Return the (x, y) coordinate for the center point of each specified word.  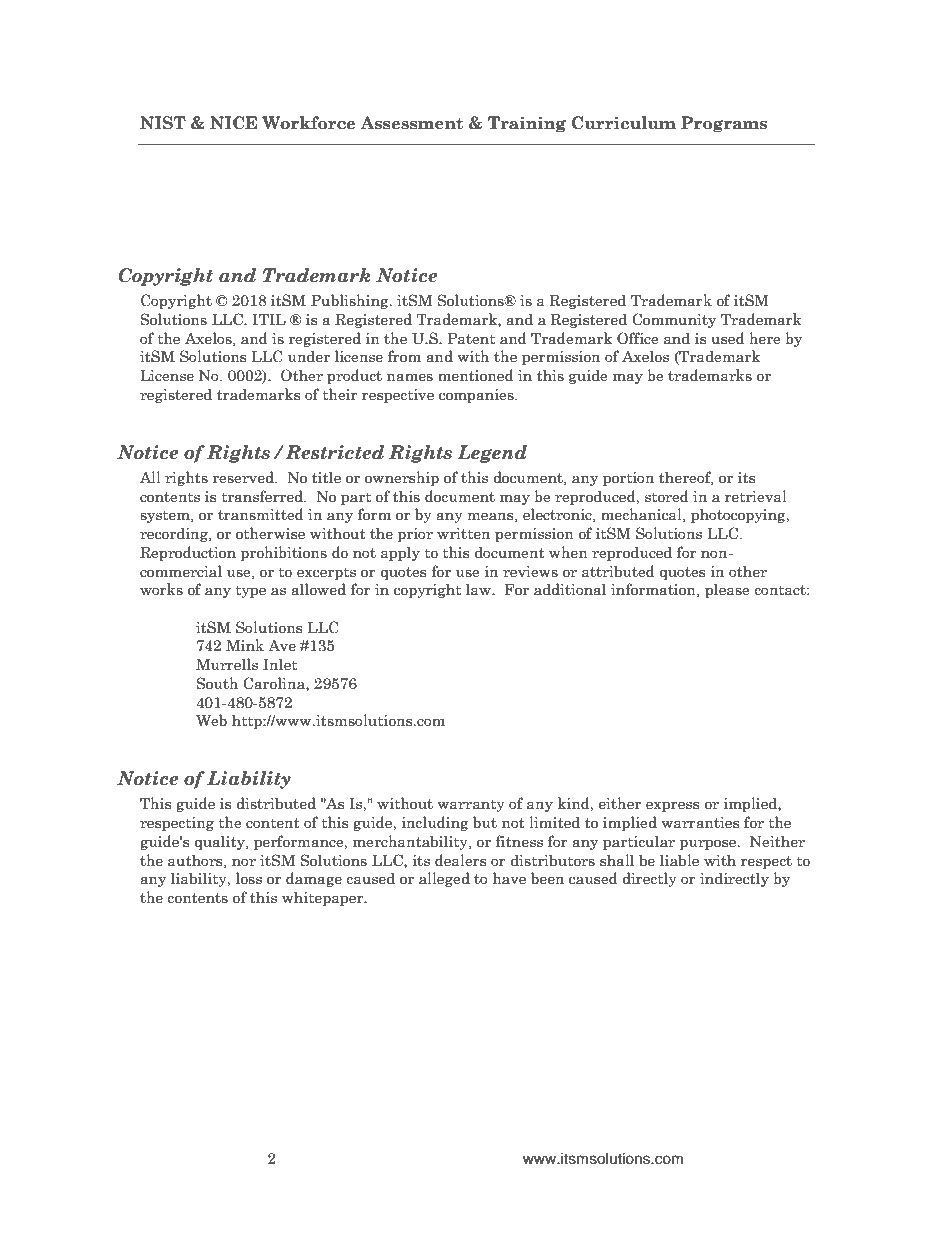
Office (637, 338)
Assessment (411, 123)
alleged (444, 879)
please (727, 590)
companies (477, 396)
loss (249, 878)
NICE (233, 123)
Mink (245, 645)
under (309, 356)
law (479, 589)
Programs (724, 124)
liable (679, 860)
